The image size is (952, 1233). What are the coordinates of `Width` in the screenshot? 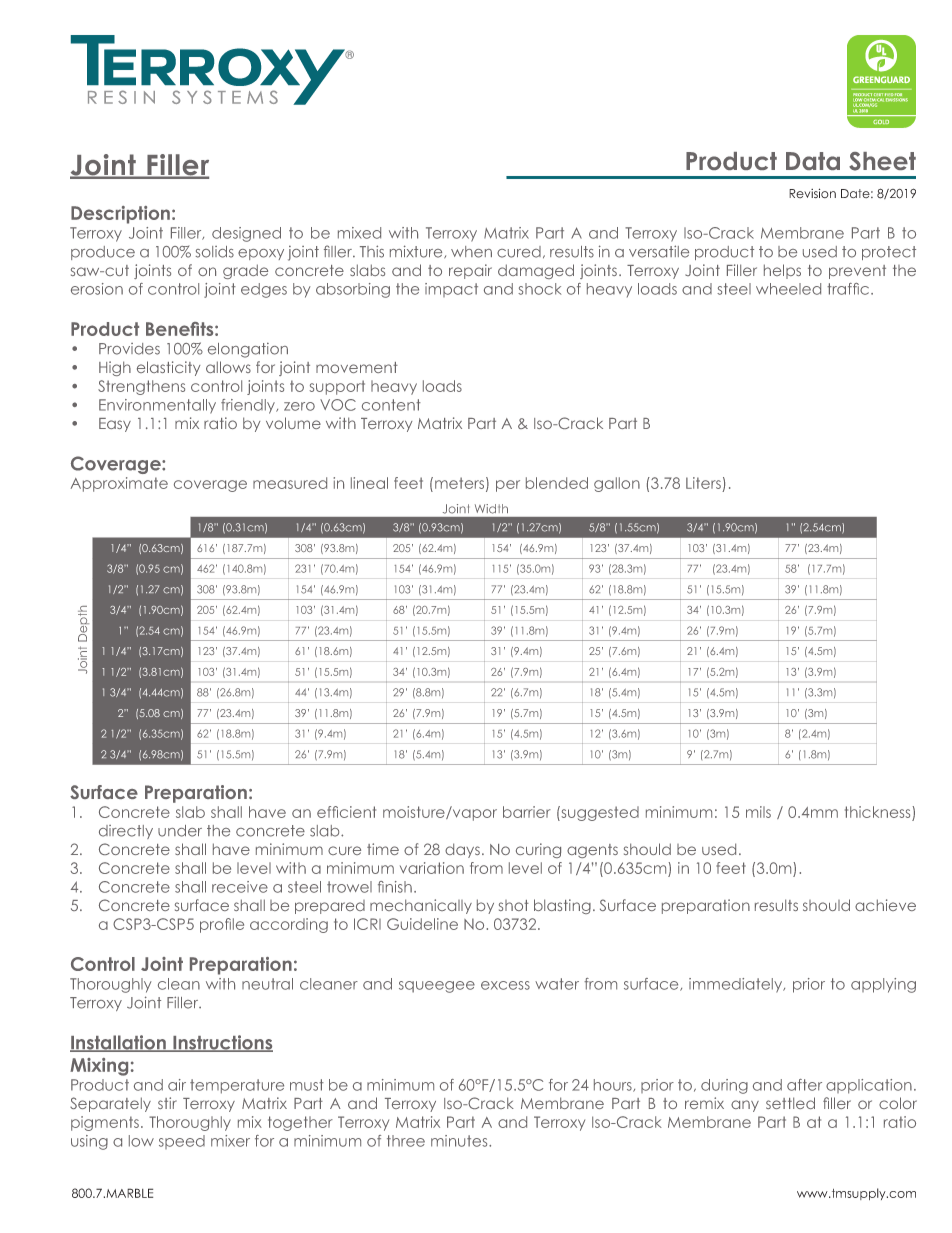 It's located at (491, 509).
